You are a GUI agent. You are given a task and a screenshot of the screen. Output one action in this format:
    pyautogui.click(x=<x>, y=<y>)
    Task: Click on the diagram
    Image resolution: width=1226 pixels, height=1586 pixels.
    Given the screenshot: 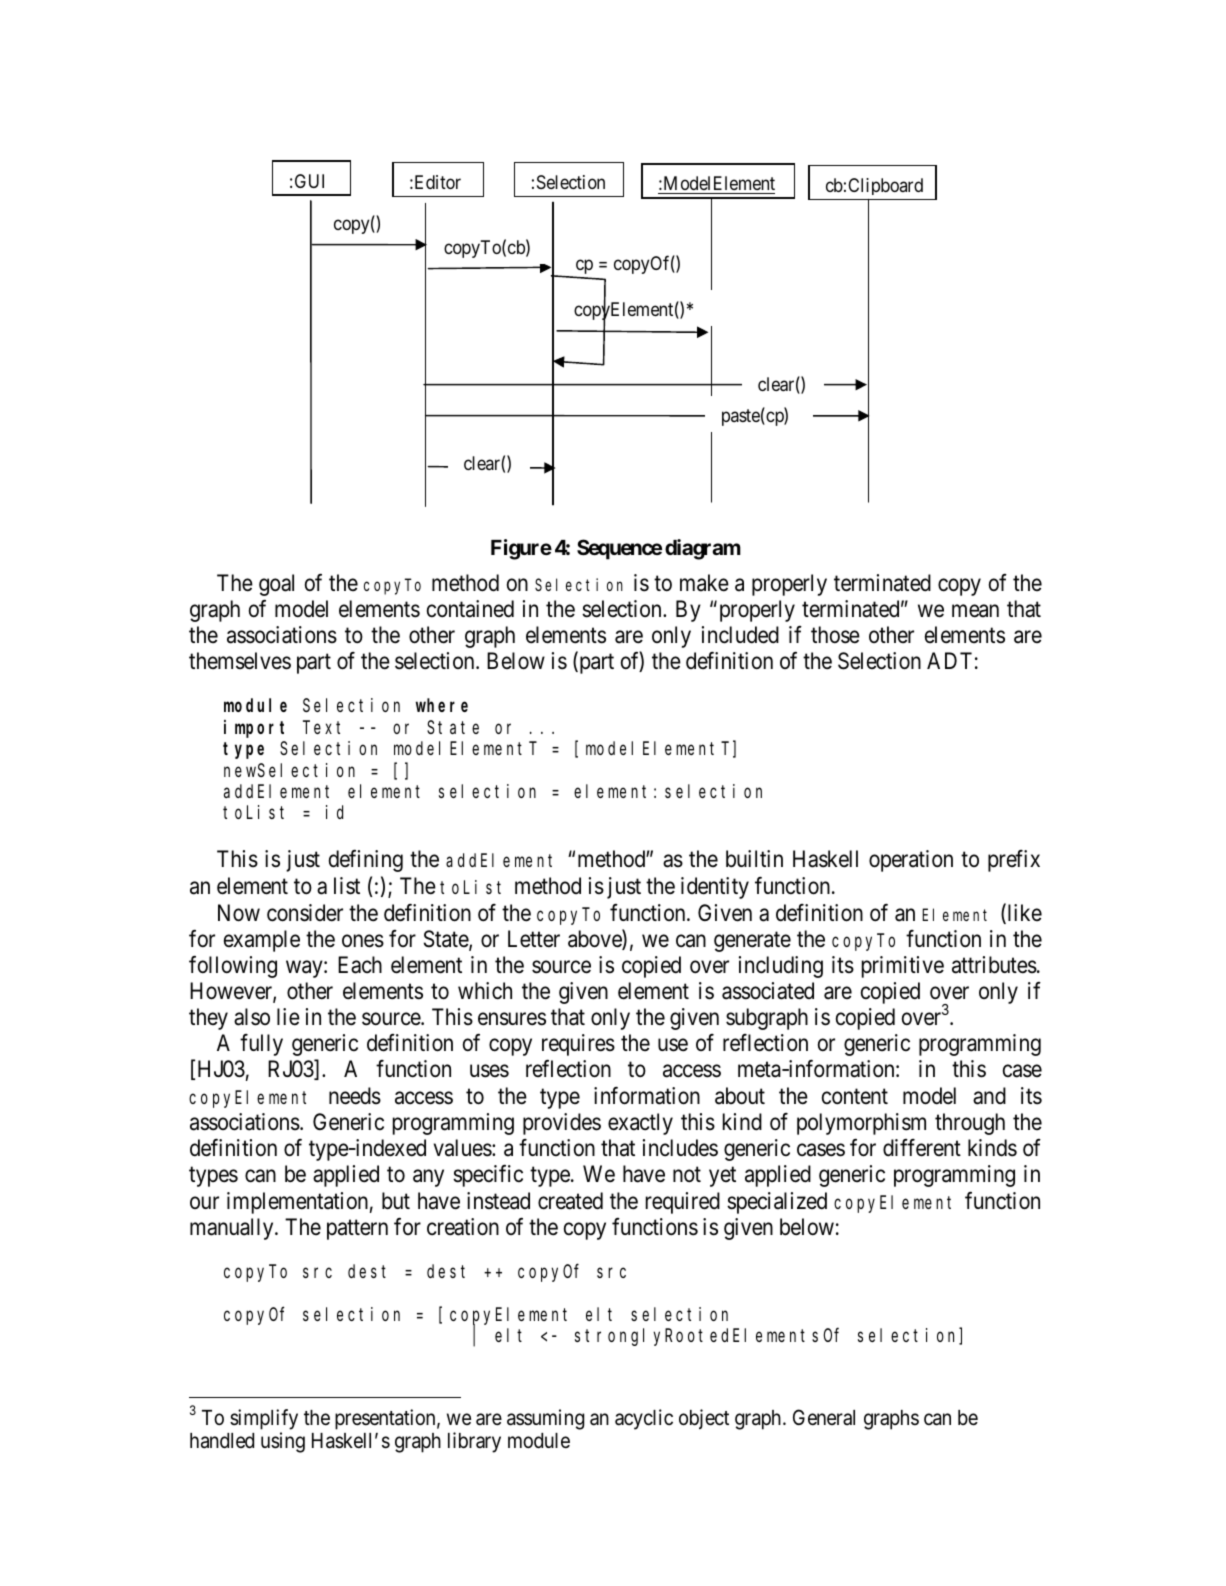 What is the action you would take?
    pyautogui.click(x=703, y=549)
